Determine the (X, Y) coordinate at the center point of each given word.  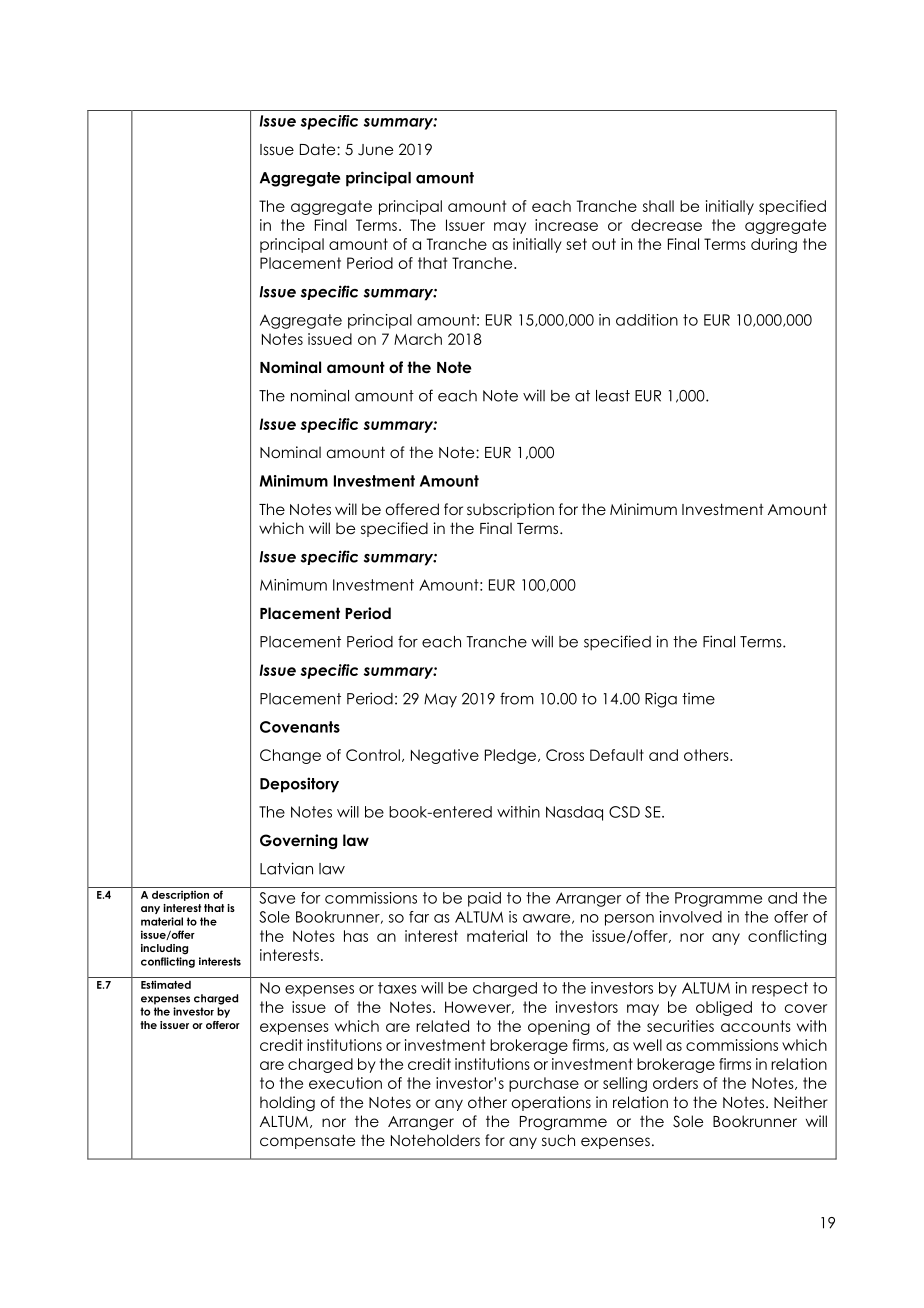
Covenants (300, 727)
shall (658, 206)
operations (551, 1103)
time (698, 699)
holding (287, 1103)
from (517, 698)
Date (319, 149)
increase (566, 225)
